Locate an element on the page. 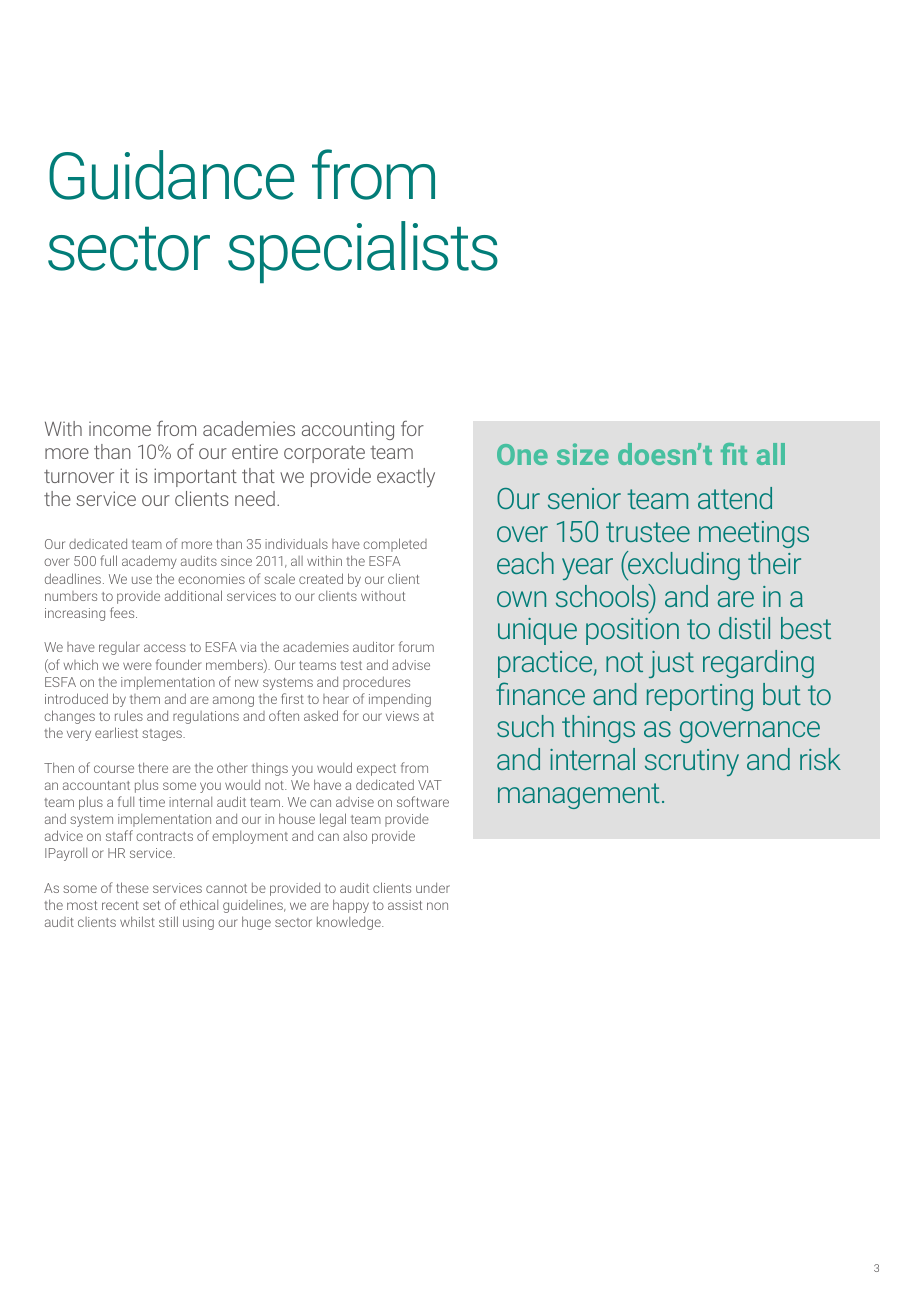 The image size is (924, 1308). set is located at coordinates (151, 905).
